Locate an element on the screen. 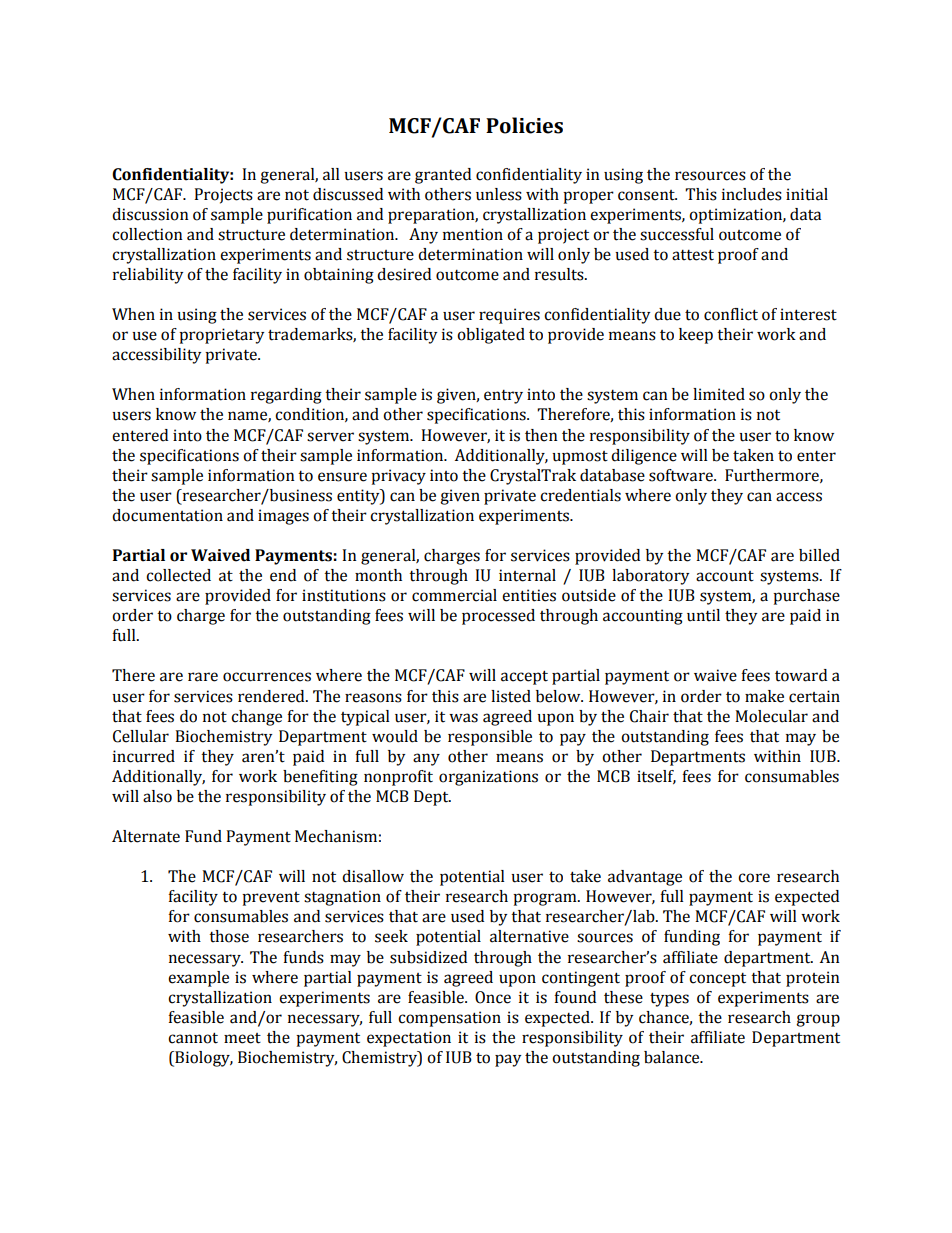 The width and height of the screenshot is (952, 1233). includes is located at coordinates (752, 194).
